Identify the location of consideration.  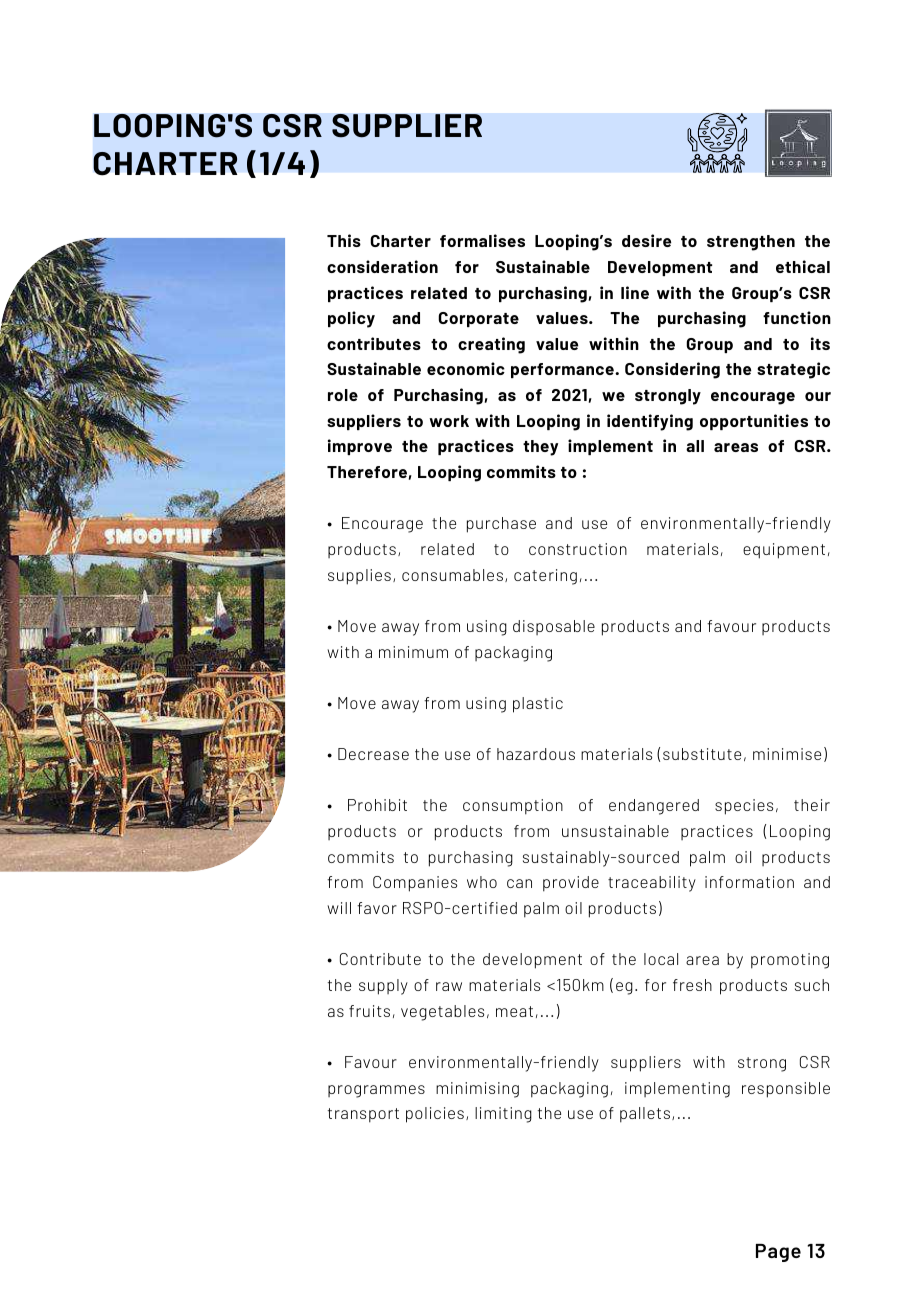
(382, 266).
